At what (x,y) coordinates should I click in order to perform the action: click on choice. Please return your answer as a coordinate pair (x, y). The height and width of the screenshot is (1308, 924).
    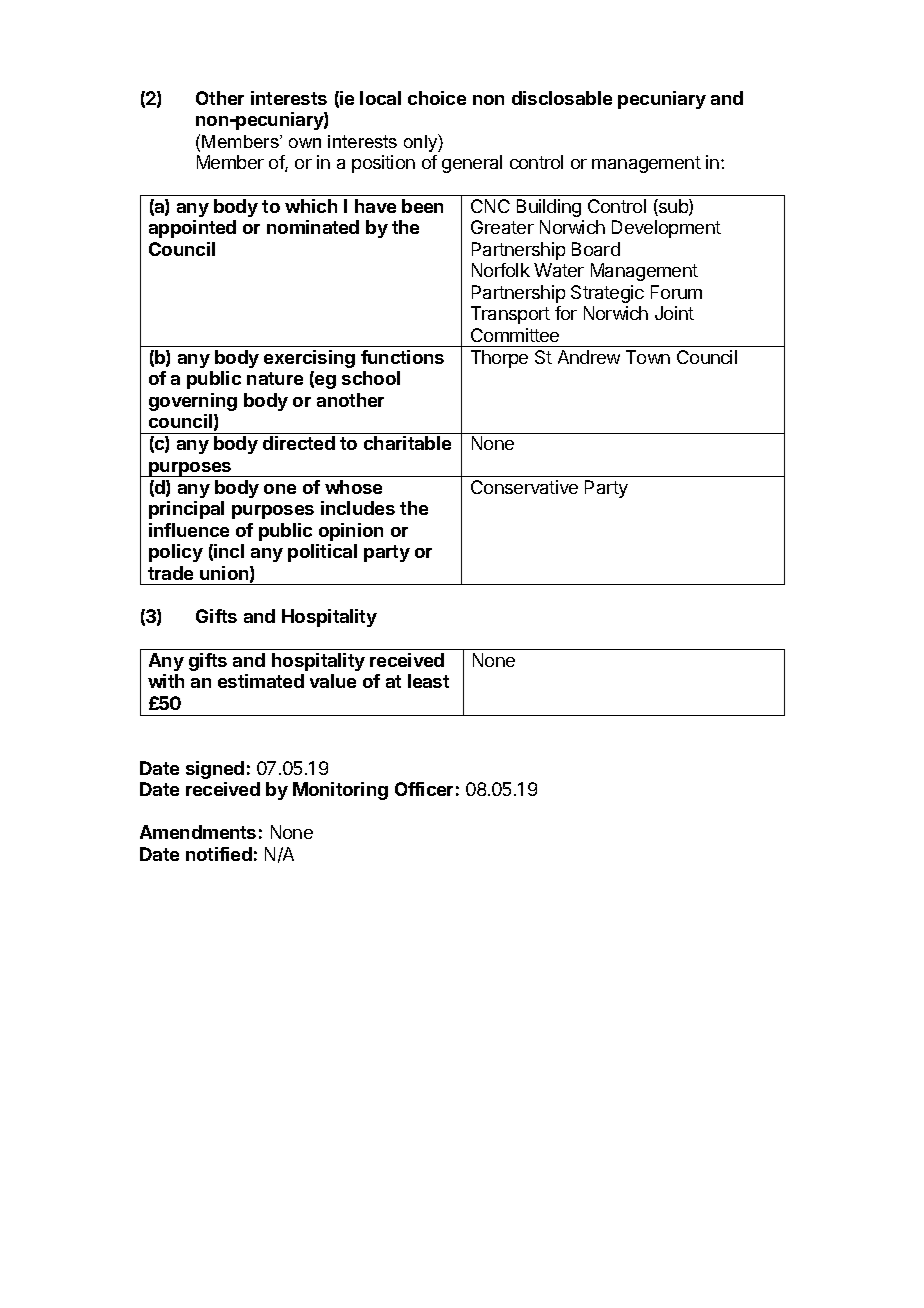
    Looking at the image, I should click on (437, 98).
